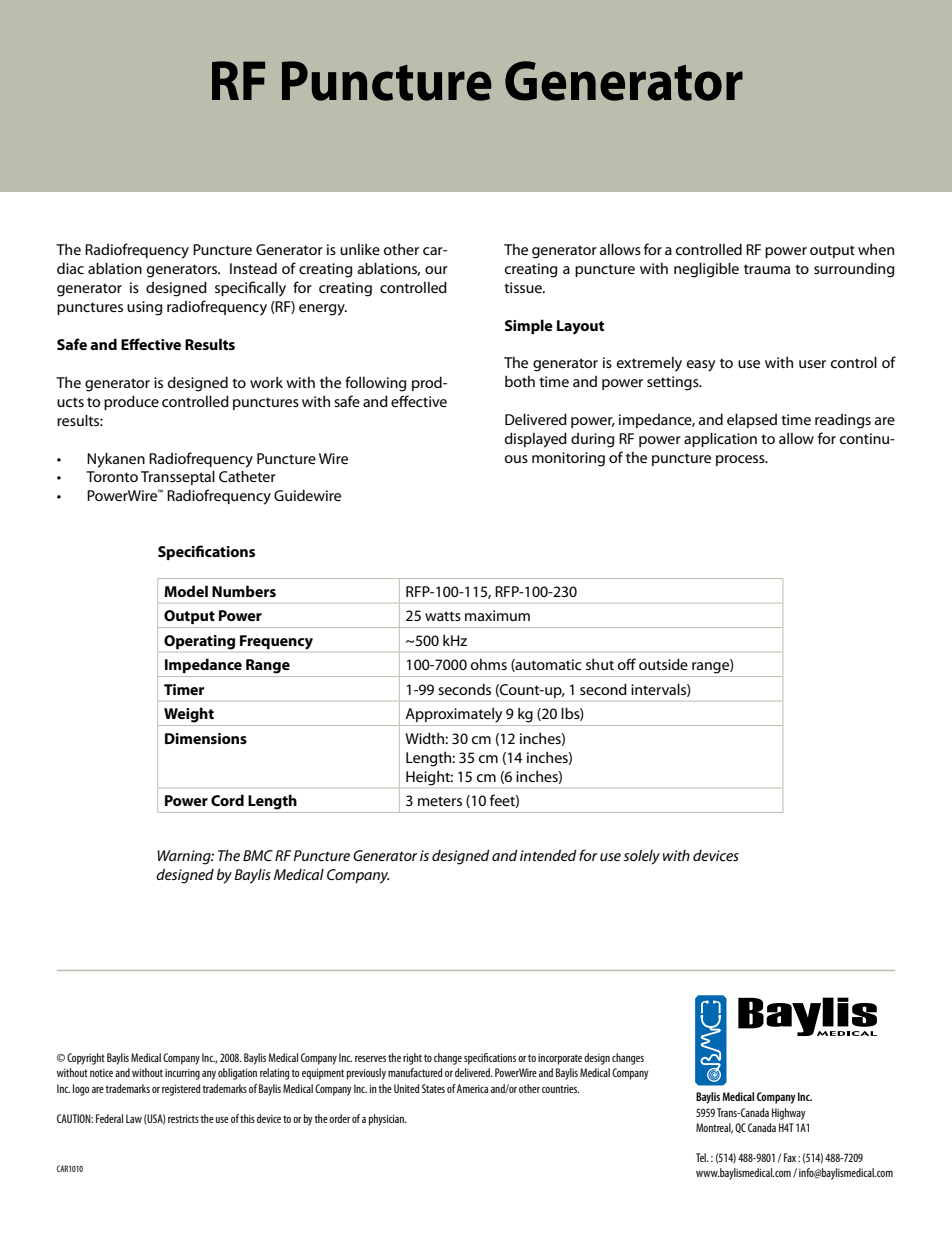 The image size is (952, 1237). I want to click on America, so click(472, 1088).
